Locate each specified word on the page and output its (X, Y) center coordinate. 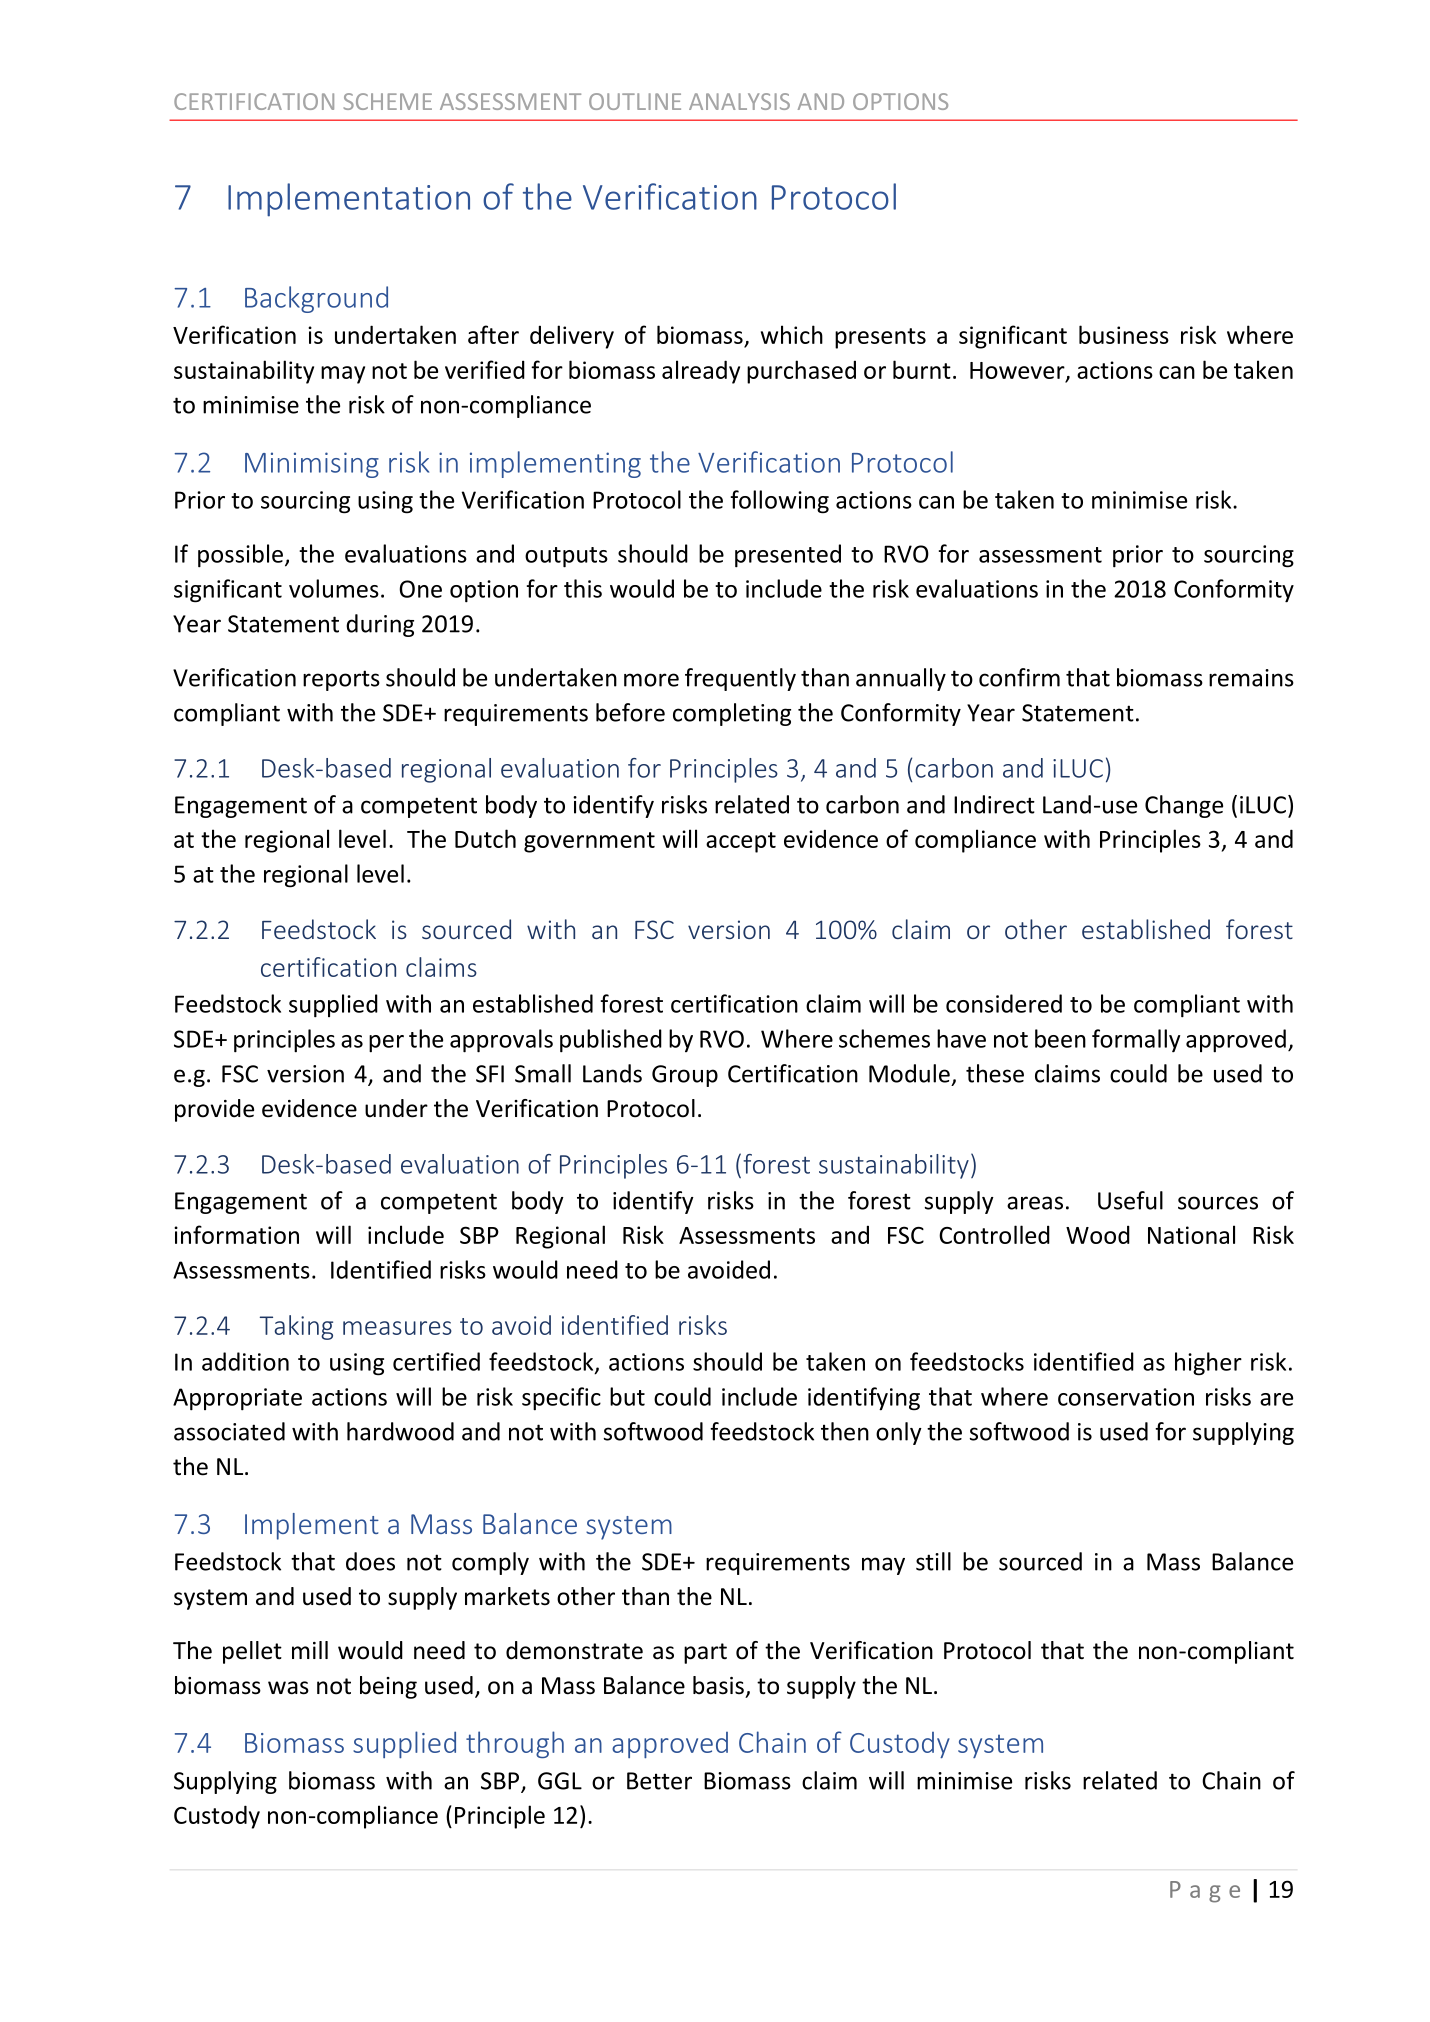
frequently (740, 679)
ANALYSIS (739, 101)
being (388, 1687)
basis (718, 1685)
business (1124, 334)
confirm (1019, 677)
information (236, 1234)
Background (316, 299)
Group (685, 1076)
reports (341, 680)
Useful (1130, 1200)
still (933, 1561)
